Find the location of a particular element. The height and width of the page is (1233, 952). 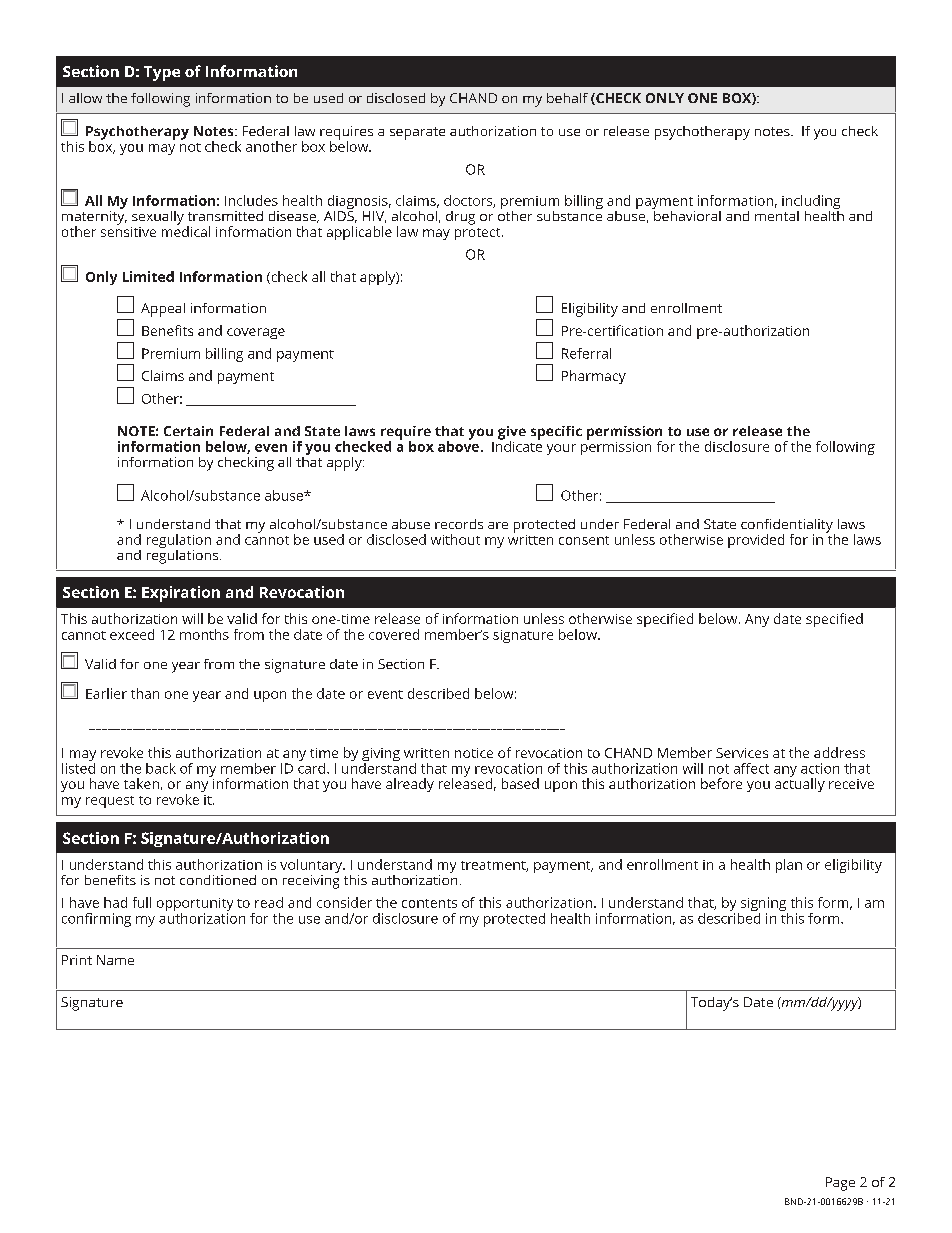

months is located at coordinates (204, 634).
